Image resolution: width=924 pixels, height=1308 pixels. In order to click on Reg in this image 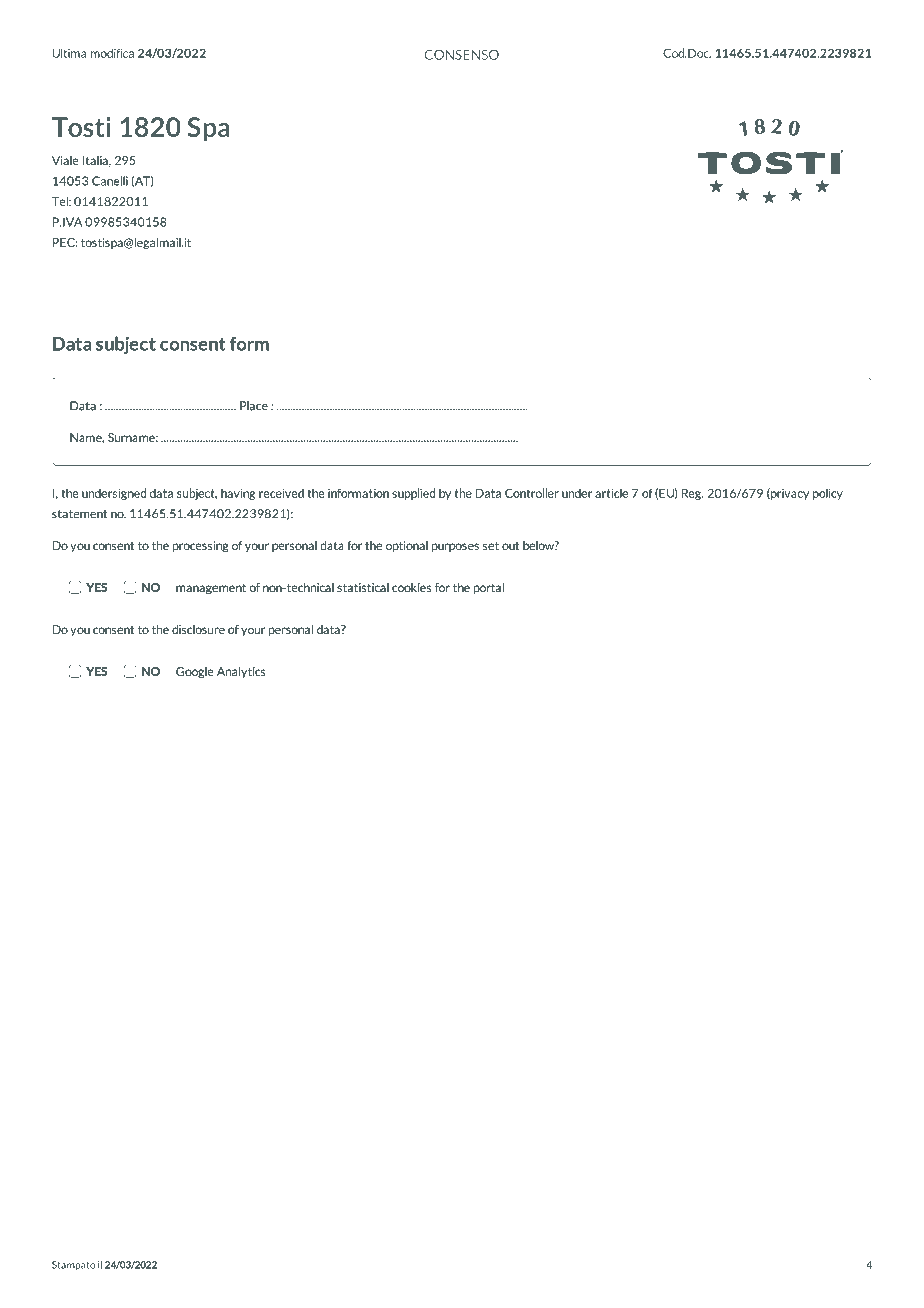, I will do `click(692, 494)`.
